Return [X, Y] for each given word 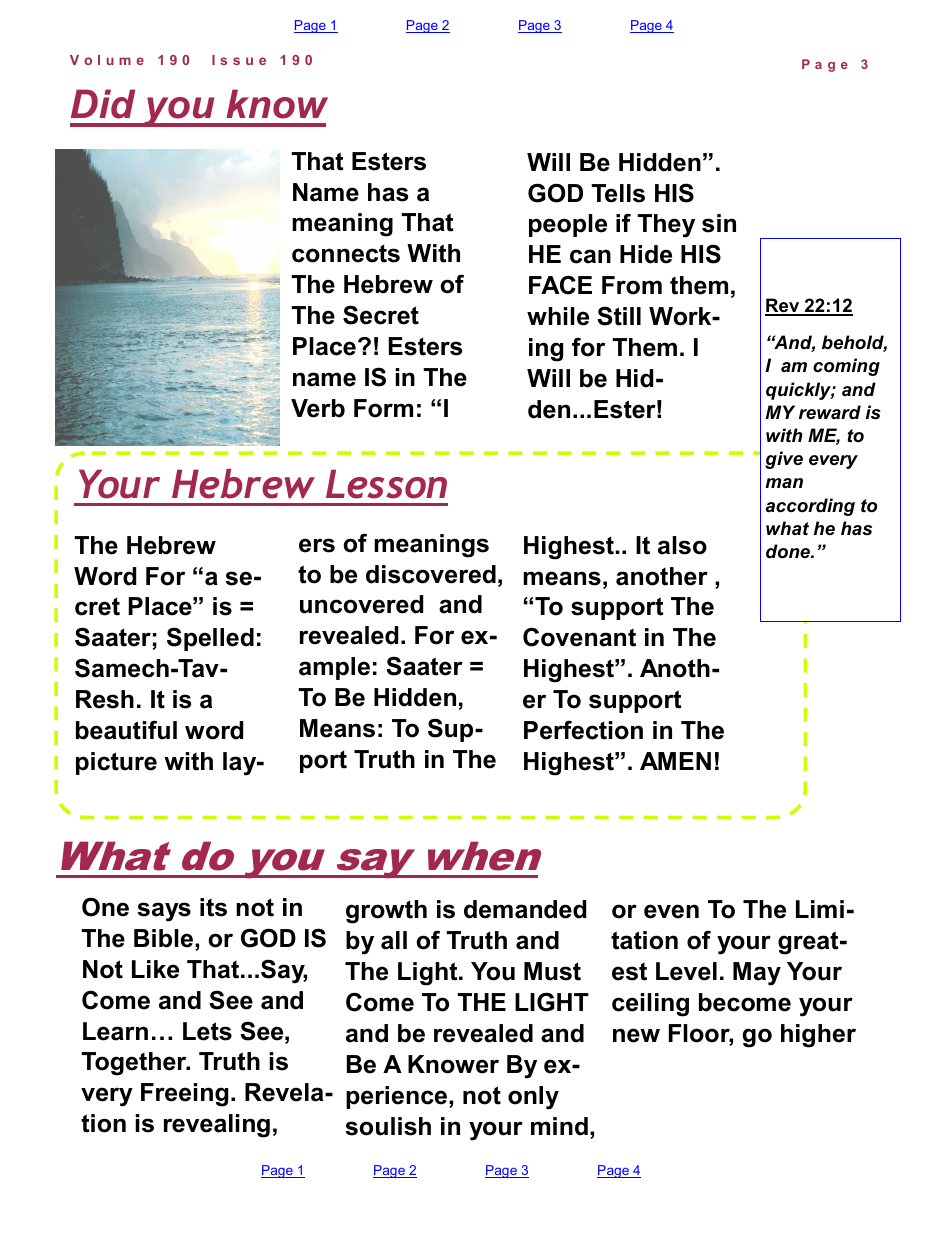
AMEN [675, 761]
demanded [525, 909]
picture [116, 763]
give [784, 460]
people [568, 225]
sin [719, 223]
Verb [318, 408]
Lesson [386, 484]
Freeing [184, 1095]
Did [103, 104]
